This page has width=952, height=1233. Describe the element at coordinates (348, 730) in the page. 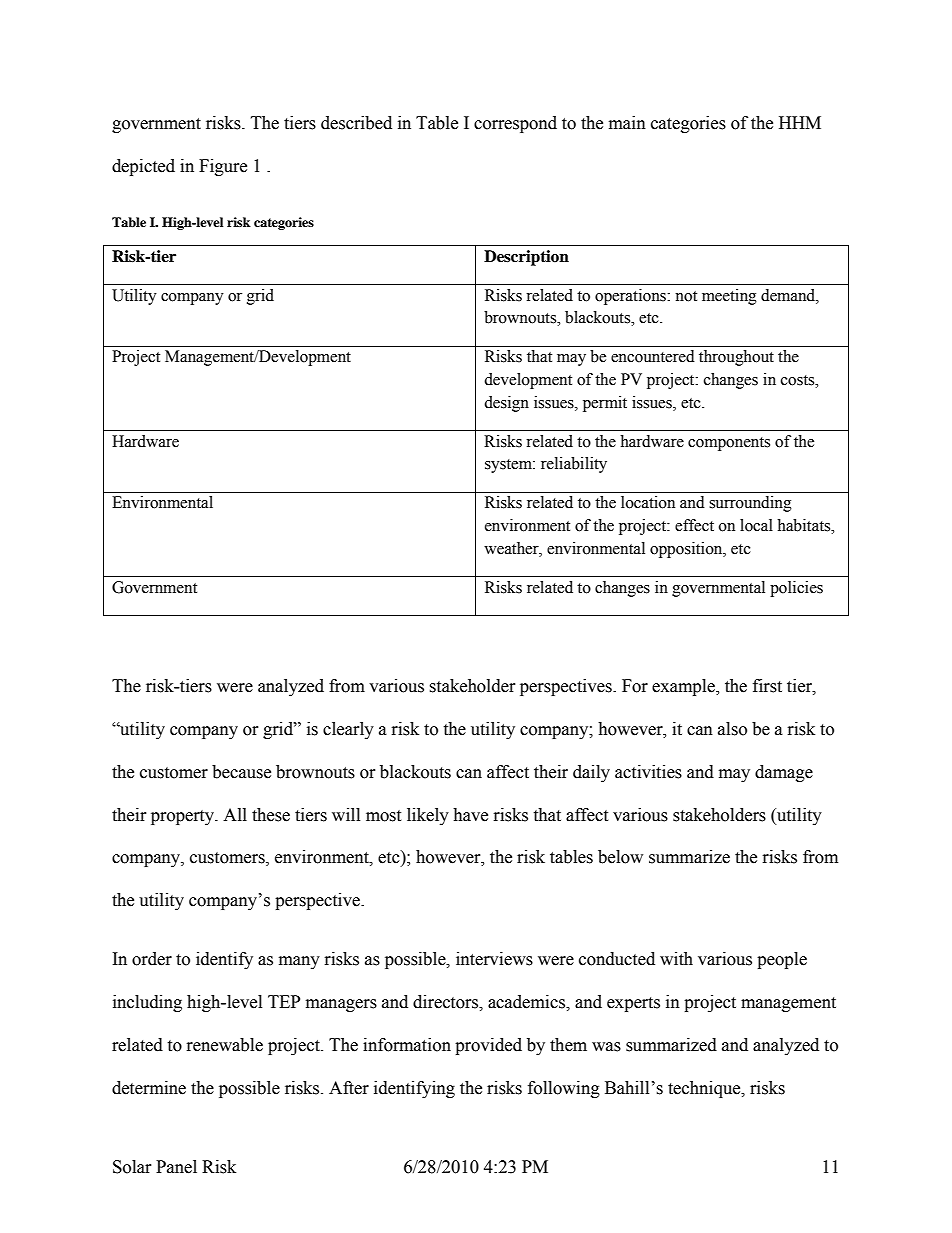

I see `clearly` at that location.
